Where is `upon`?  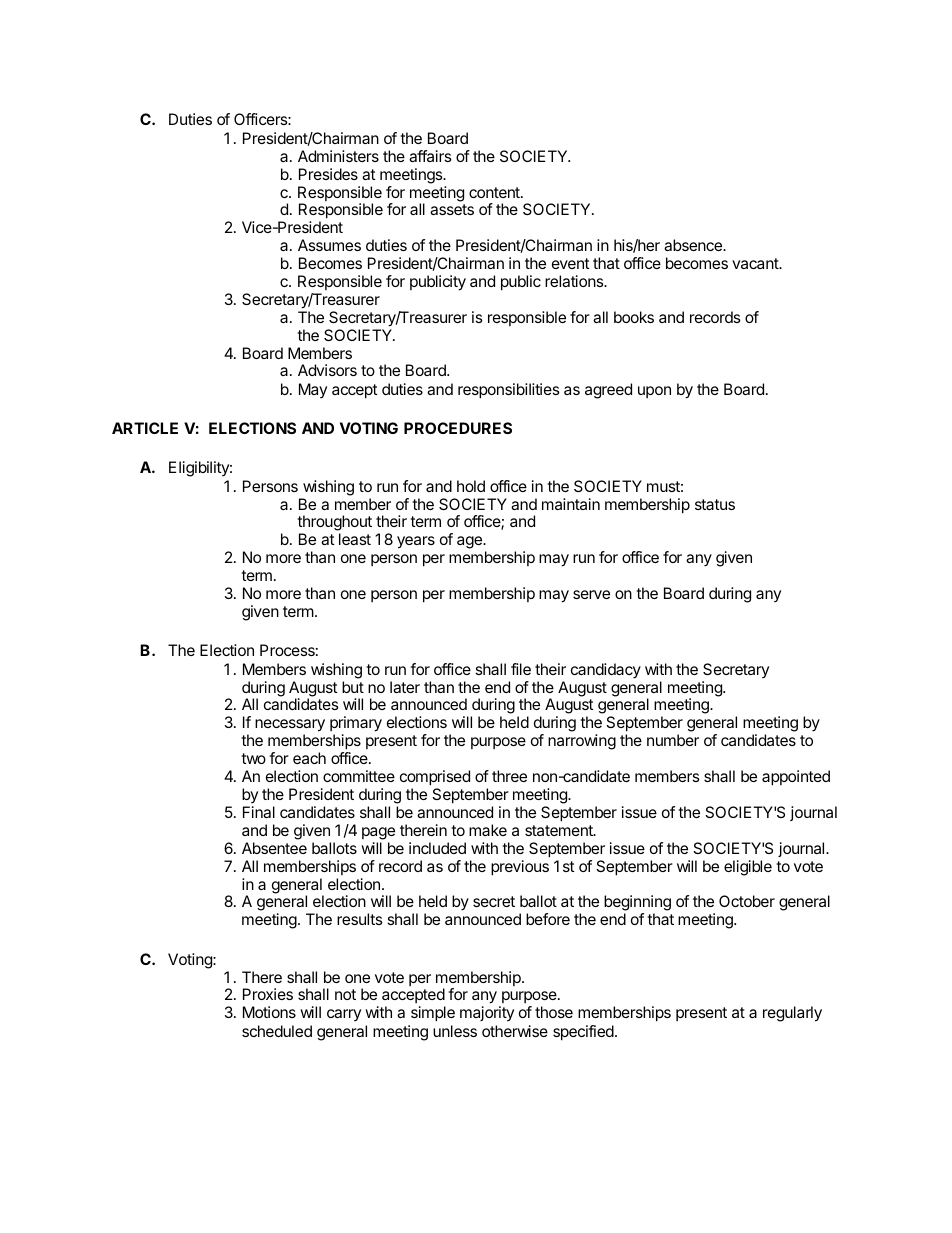
upon is located at coordinates (654, 392).
